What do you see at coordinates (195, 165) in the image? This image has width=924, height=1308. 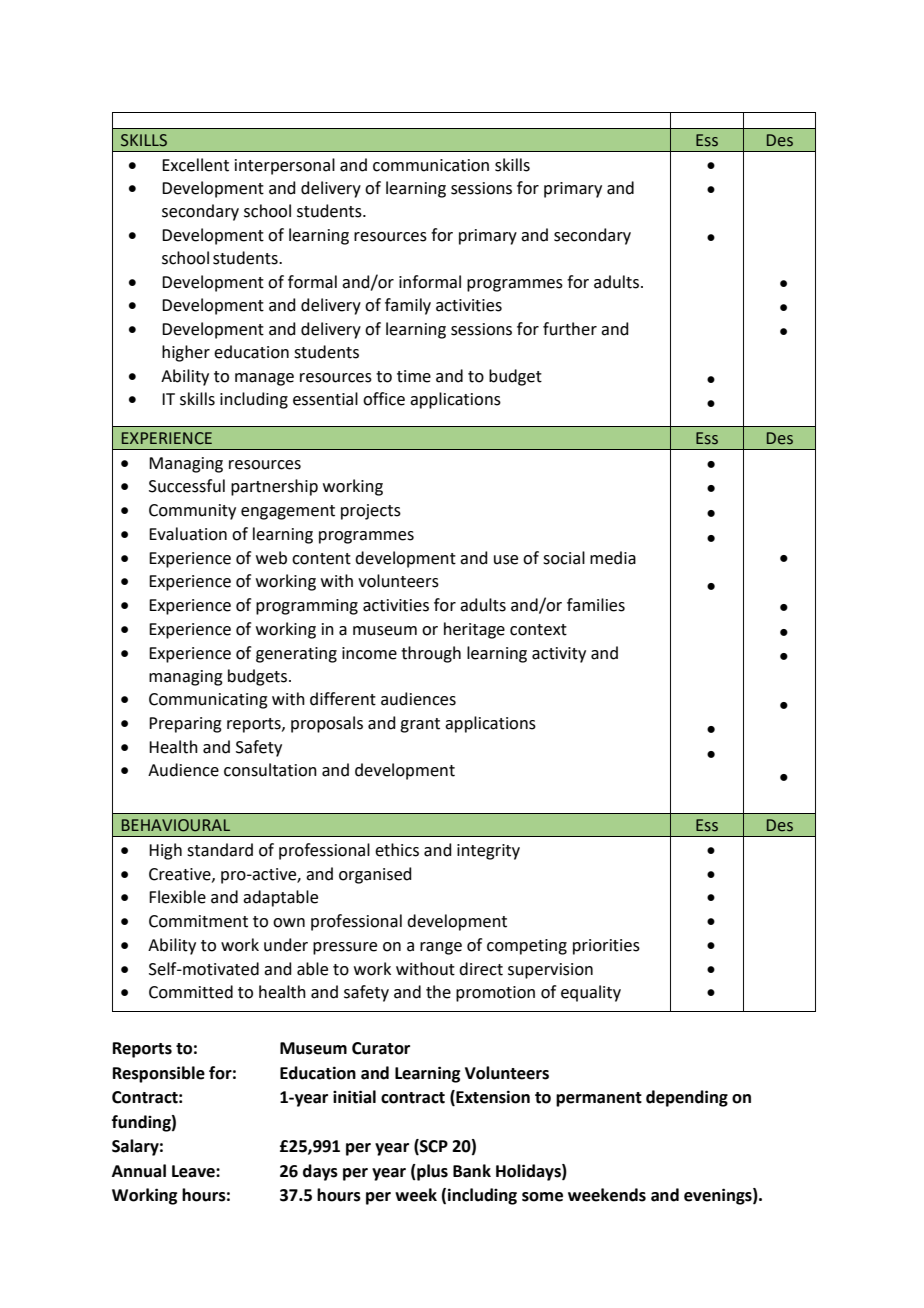 I see `Excellent` at bounding box center [195, 165].
